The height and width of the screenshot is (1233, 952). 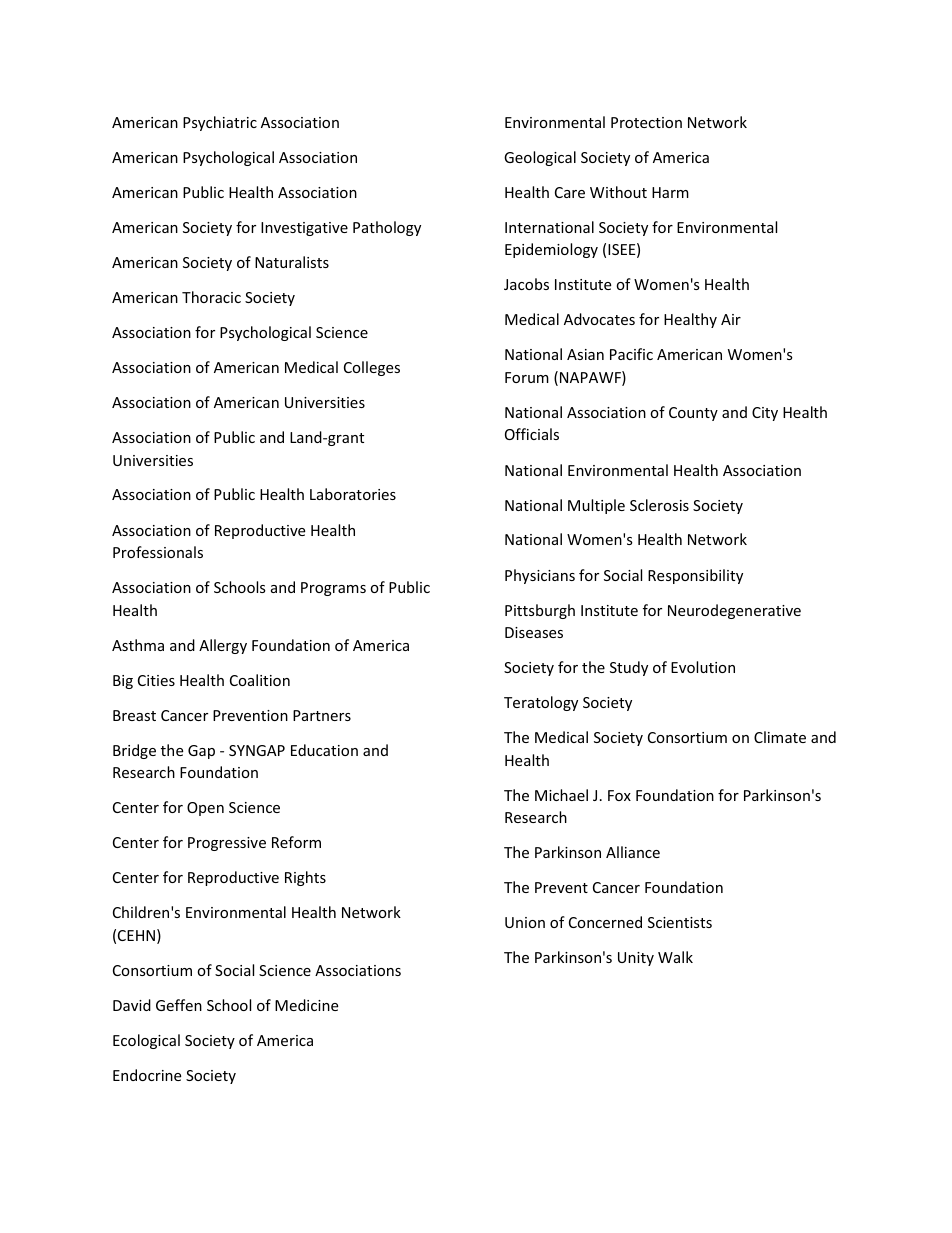 I want to click on Geological, so click(x=540, y=158).
